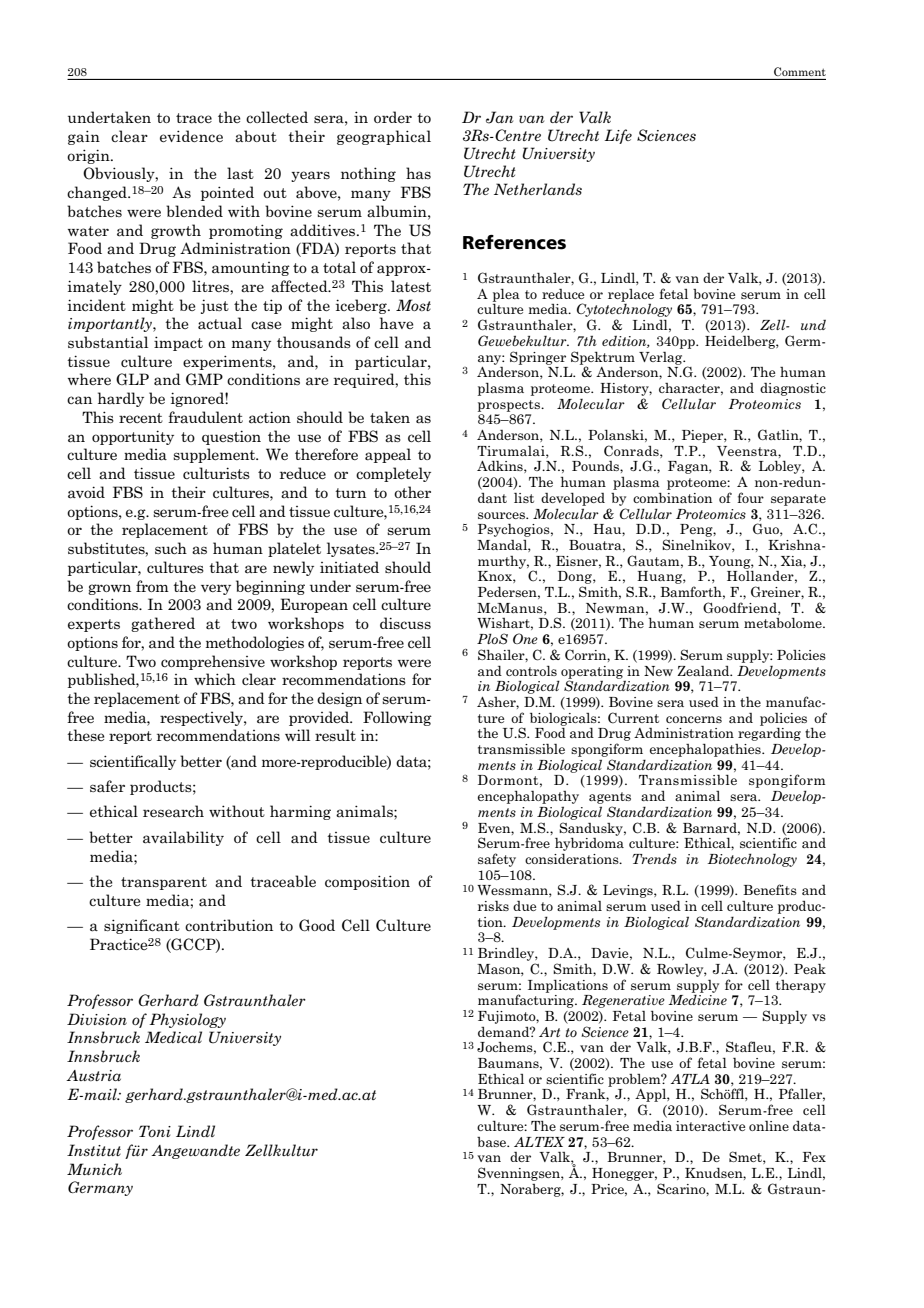 Image resolution: width=924 pixels, height=1308 pixels. I want to click on Regenerative, so click(623, 1001).
